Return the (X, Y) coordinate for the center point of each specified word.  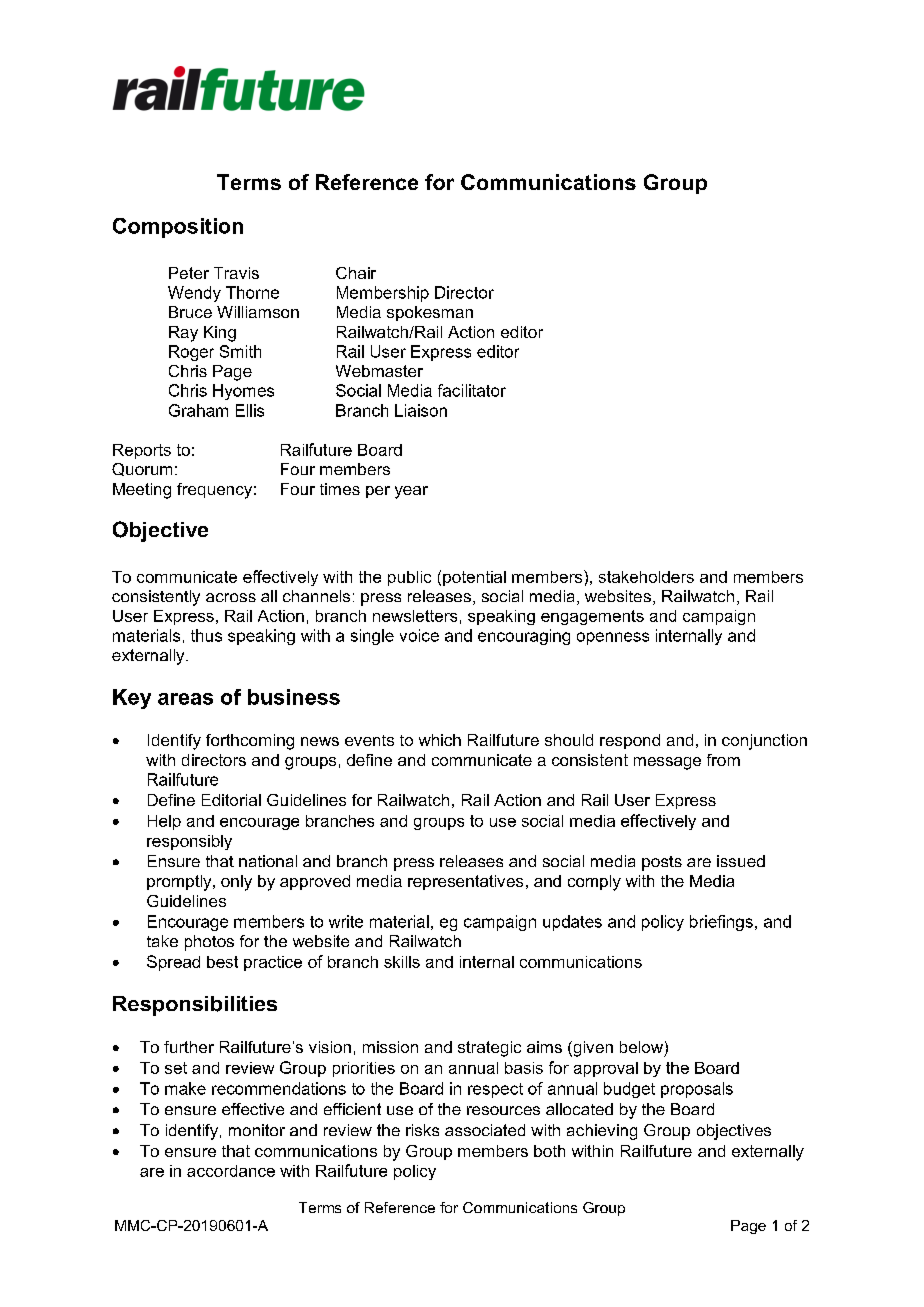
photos (209, 943)
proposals (697, 1090)
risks (422, 1130)
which (440, 740)
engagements (592, 617)
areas (185, 699)
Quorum (142, 469)
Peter (189, 273)
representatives (465, 882)
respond (630, 741)
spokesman (430, 313)
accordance (231, 1171)
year (411, 492)
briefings (721, 923)
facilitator (472, 390)
